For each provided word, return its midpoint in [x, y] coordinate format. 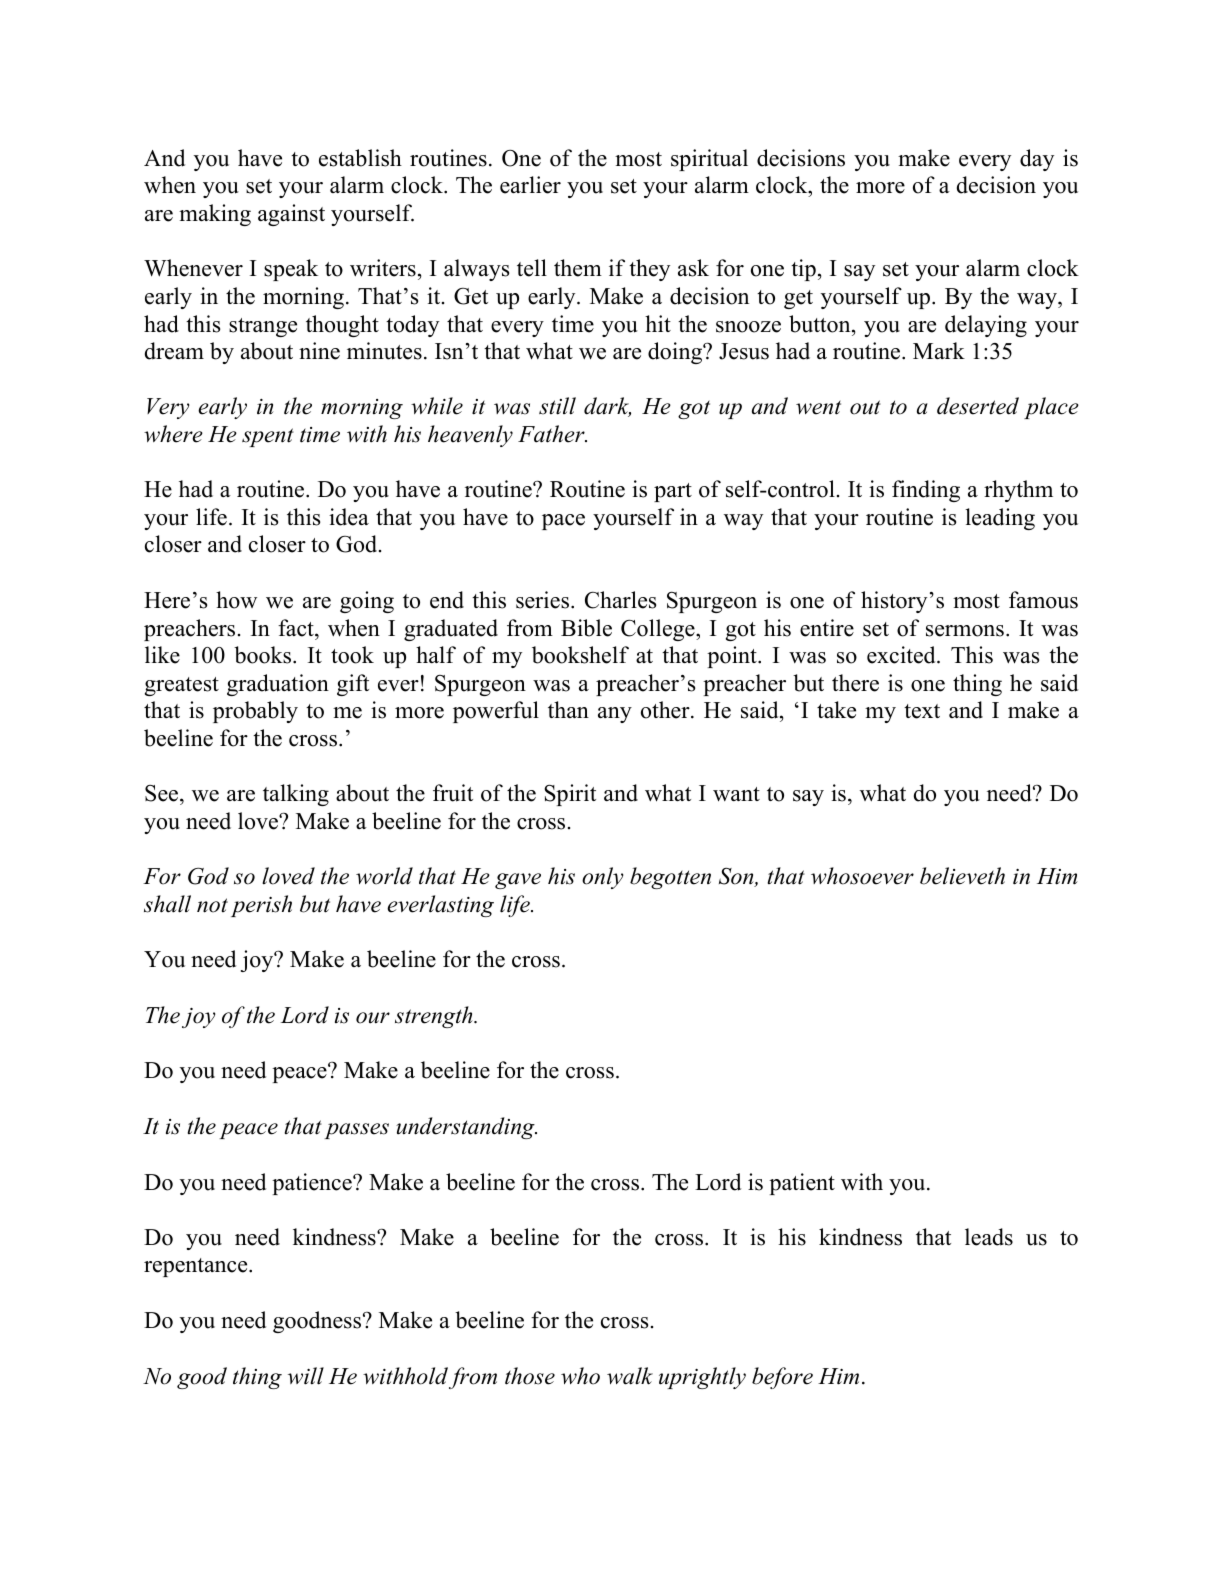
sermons [965, 631]
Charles [620, 600]
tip [803, 270]
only [602, 878]
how [236, 600]
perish [261, 906]
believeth [962, 876]
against [291, 215]
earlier [530, 185]
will [306, 1376]
